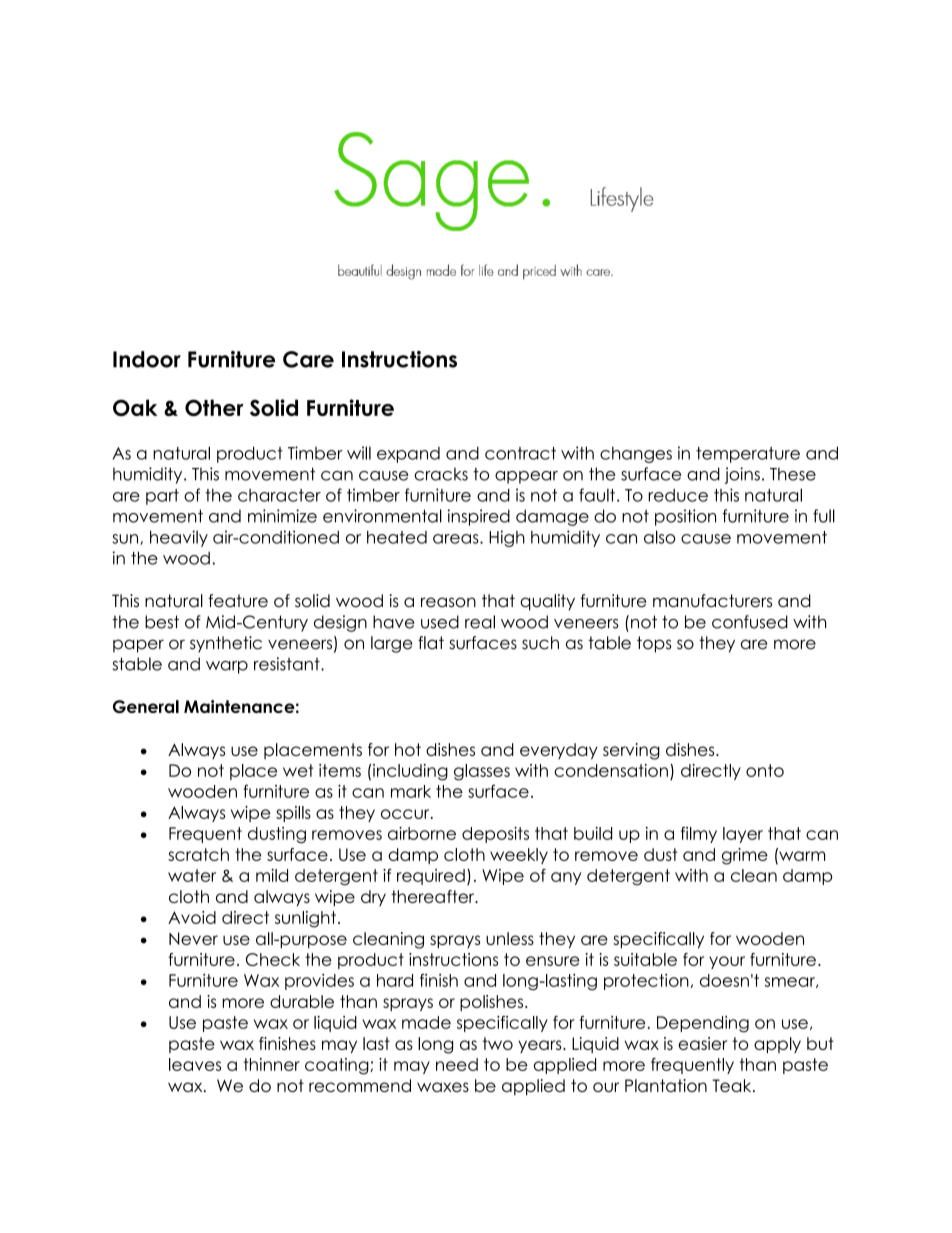 This document has height=1233, width=952. What do you see at coordinates (214, 407) in the document?
I see `Other` at bounding box center [214, 407].
